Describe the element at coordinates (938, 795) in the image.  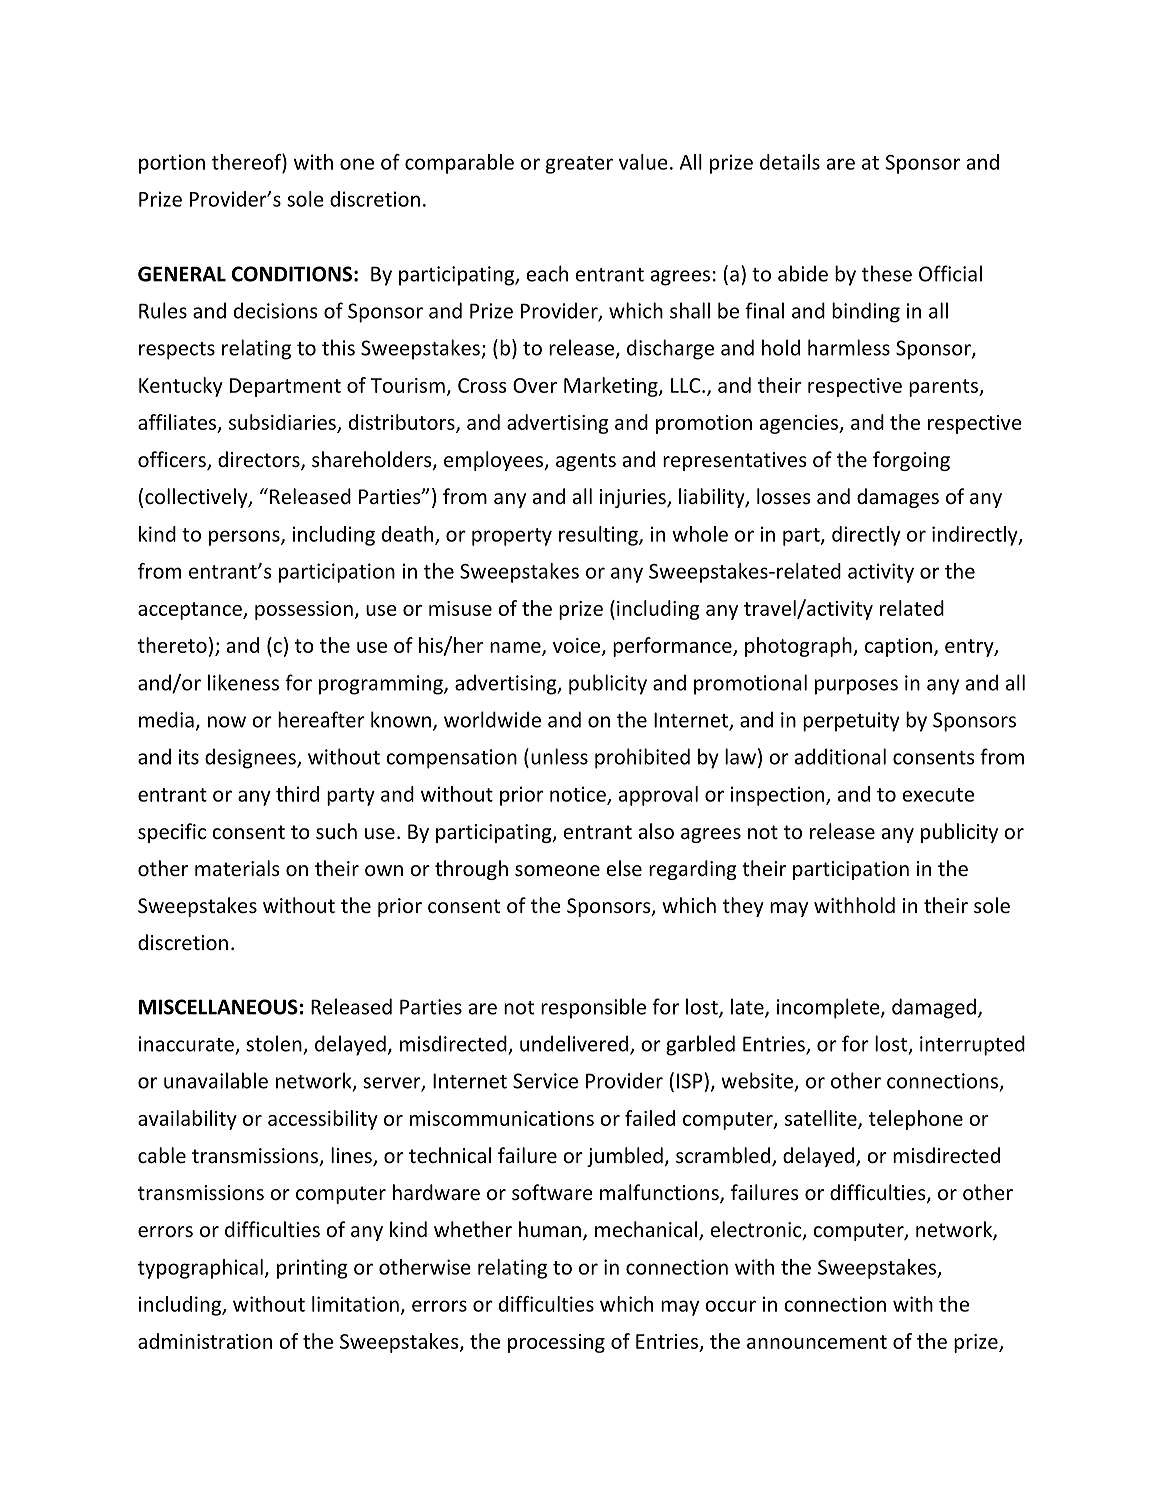
I see `execute` at that location.
